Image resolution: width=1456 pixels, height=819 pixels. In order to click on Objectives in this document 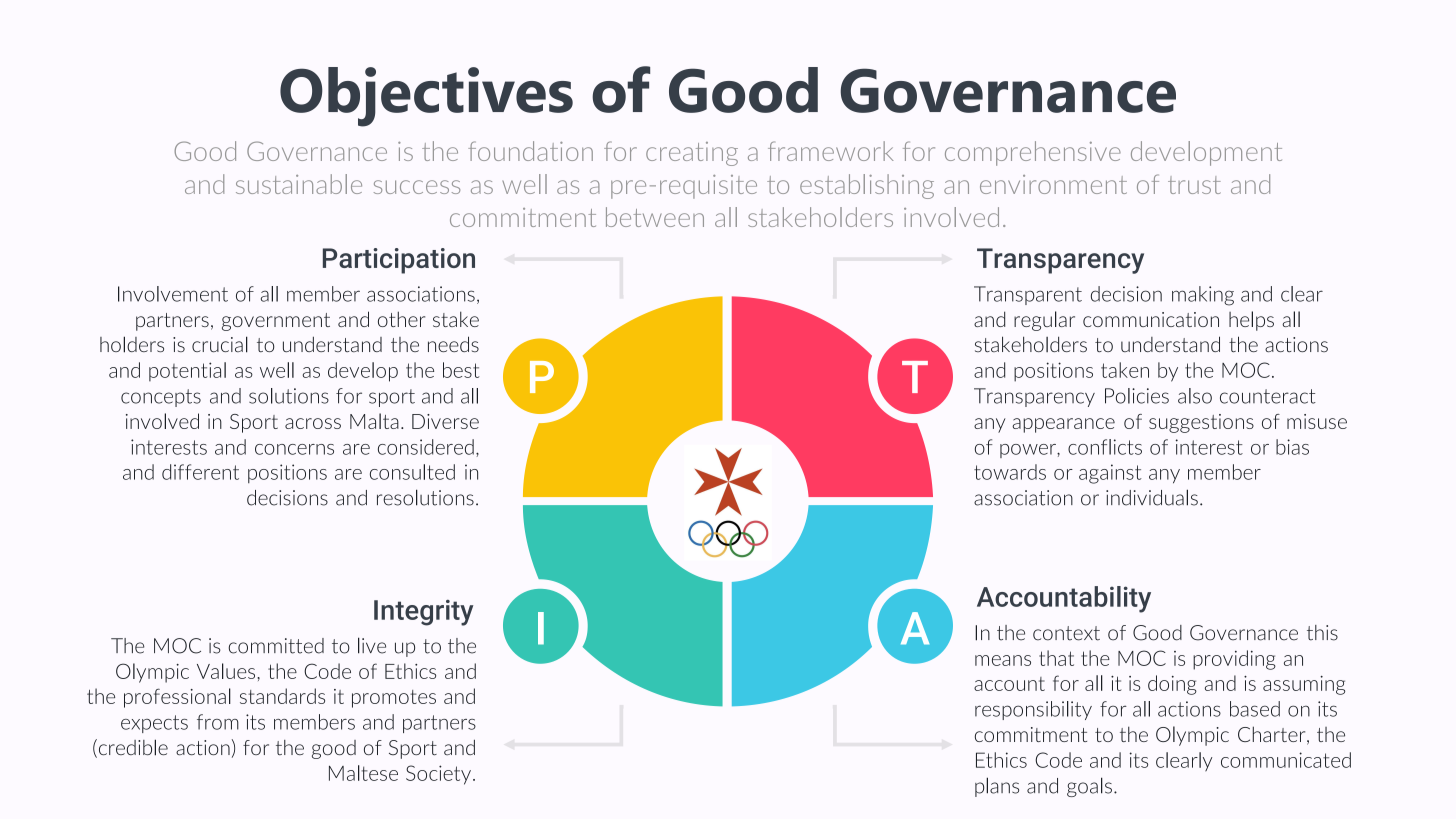, I will do `click(426, 97)`.
